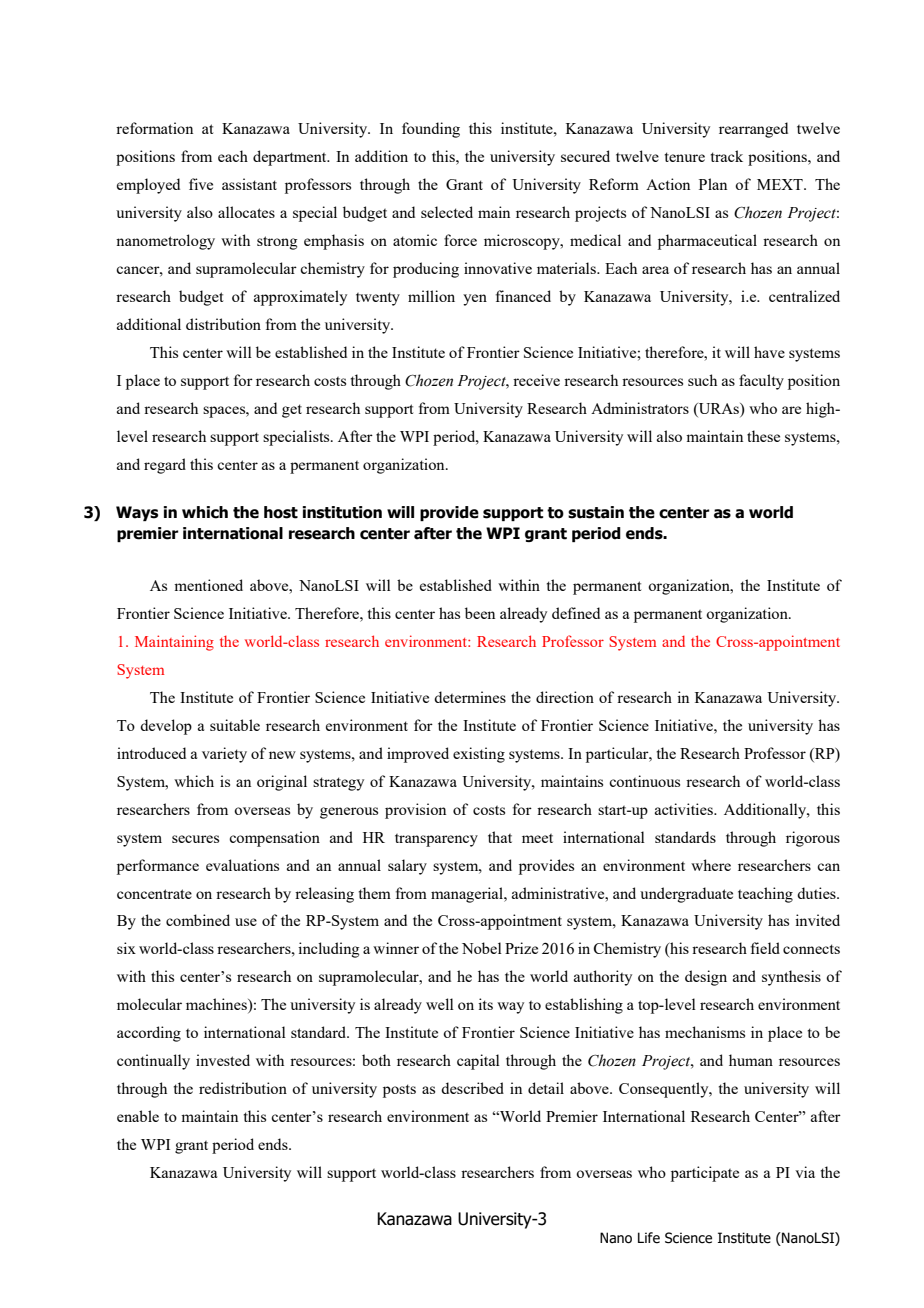 The height and width of the image is (1308, 924). What do you see at coordinates (536, 380) in the image?
I see `receive` at bounding box center [536, 380].
